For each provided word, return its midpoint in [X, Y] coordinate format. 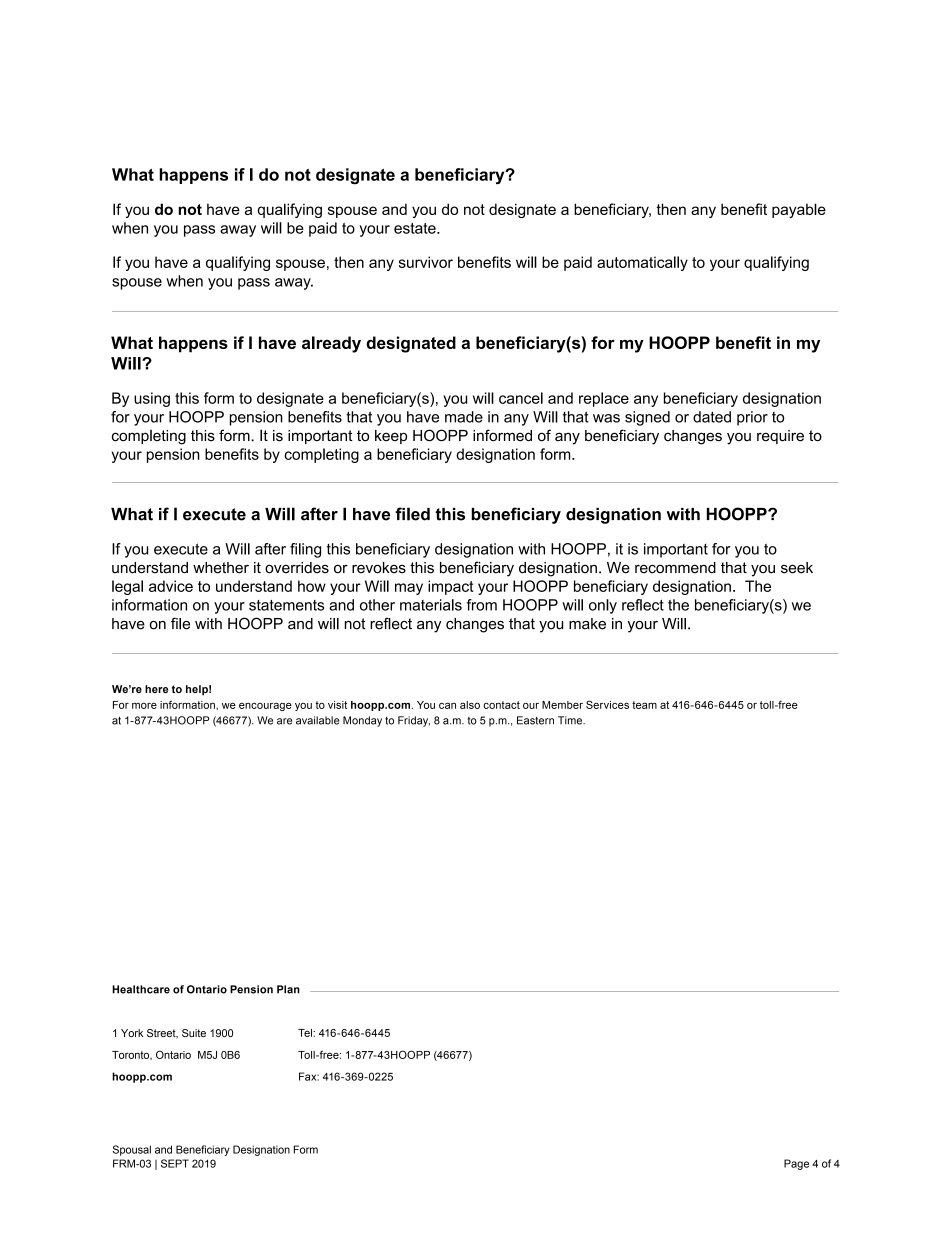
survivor [426, 262]
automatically [642, 263]
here [156, 689]
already [331, 344]
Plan [288, 989]
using [152, 399]
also [470, 705]
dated [712, 417]
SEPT [175, 1163]
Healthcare [141, 989]
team [644, 705]
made [464, 417]
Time [571, 720]
